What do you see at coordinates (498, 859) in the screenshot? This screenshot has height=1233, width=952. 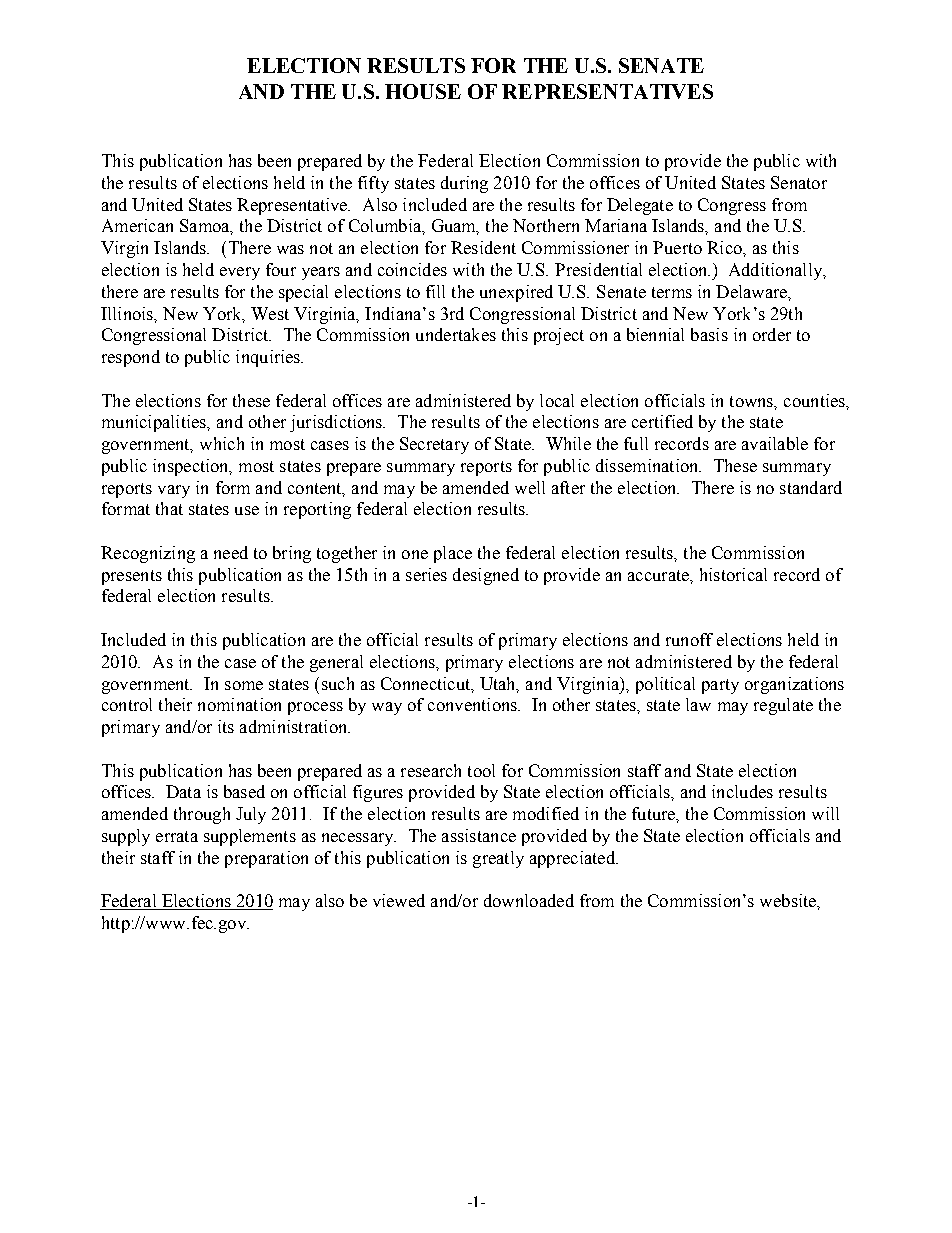 I see `greatly` at bounding box center [498, 859].
